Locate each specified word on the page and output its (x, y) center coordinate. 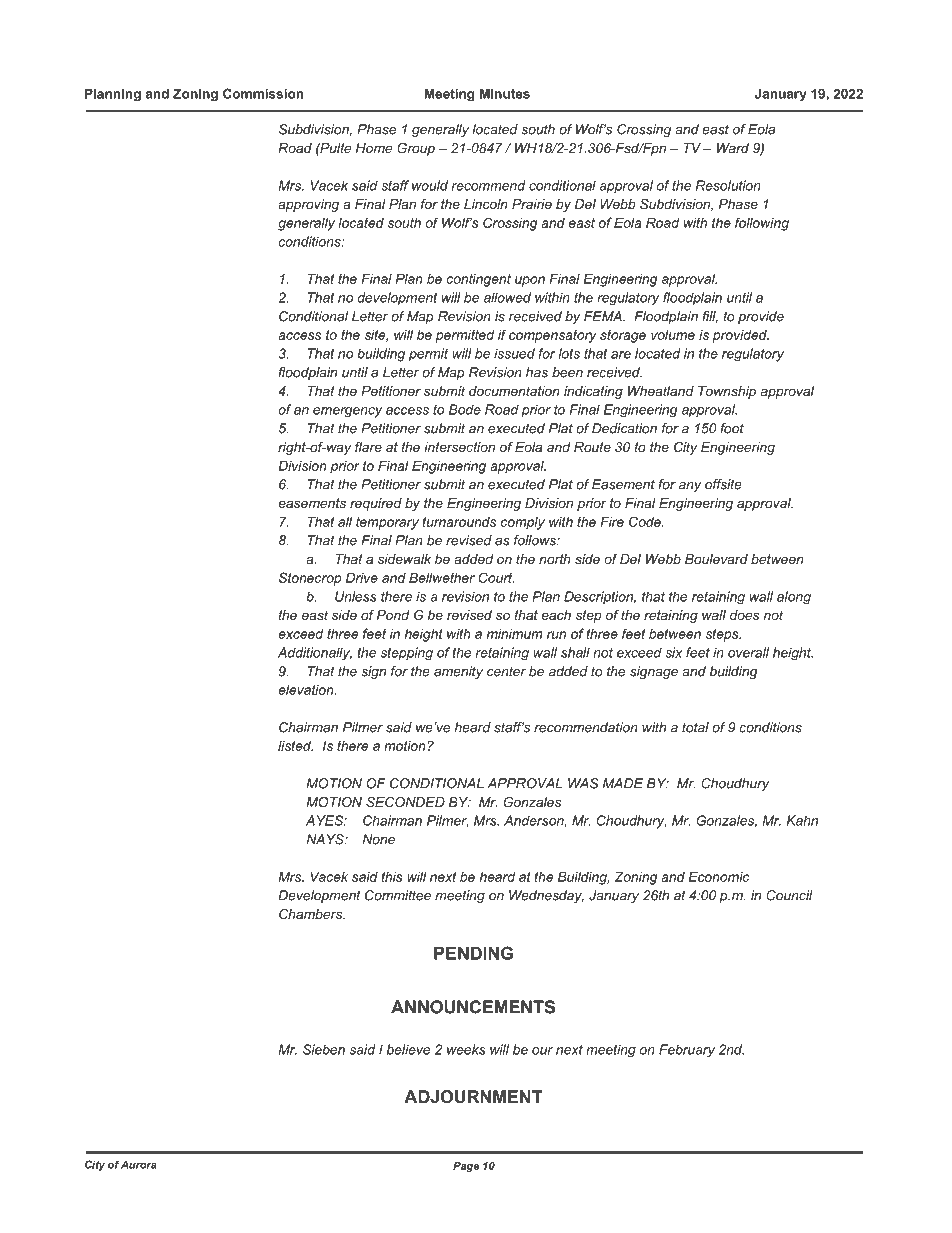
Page (466, 1167)
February (687, 1050)
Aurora (139, 1164)
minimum (515, 633)
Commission (263, 93)
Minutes (505, 93)
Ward (733, 148)
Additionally (315, 653)
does (745, 615)
